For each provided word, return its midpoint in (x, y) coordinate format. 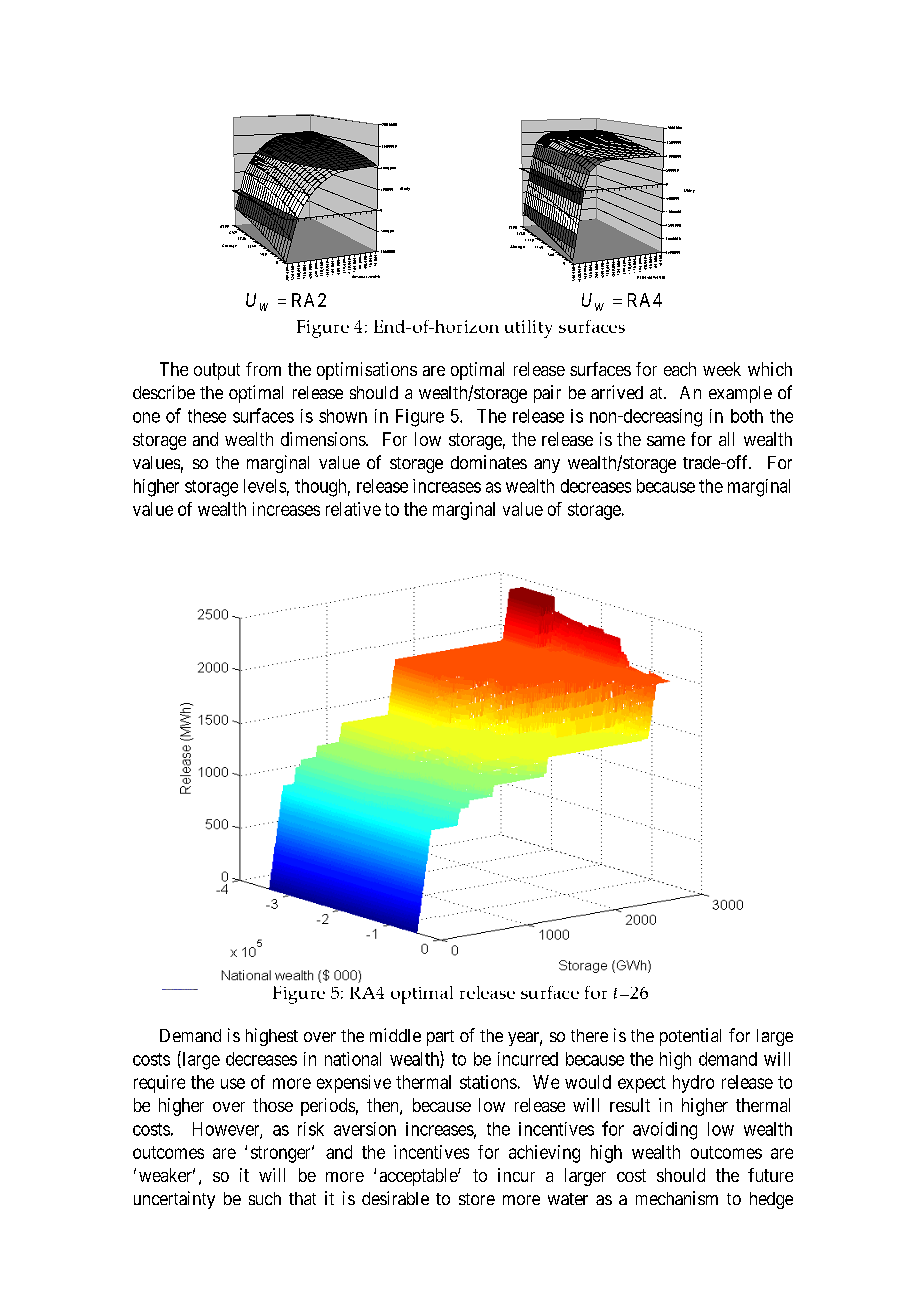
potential (690, 1037)
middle (395, 1035)
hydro (693, 1084)
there (589, 1035)
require (159, 1084)
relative (353, 509)
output (217, 371)
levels (265, 486)
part (440, 1038)
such (265, 1198)
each (680, 369)
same (666, 441)
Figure (420, 418)
